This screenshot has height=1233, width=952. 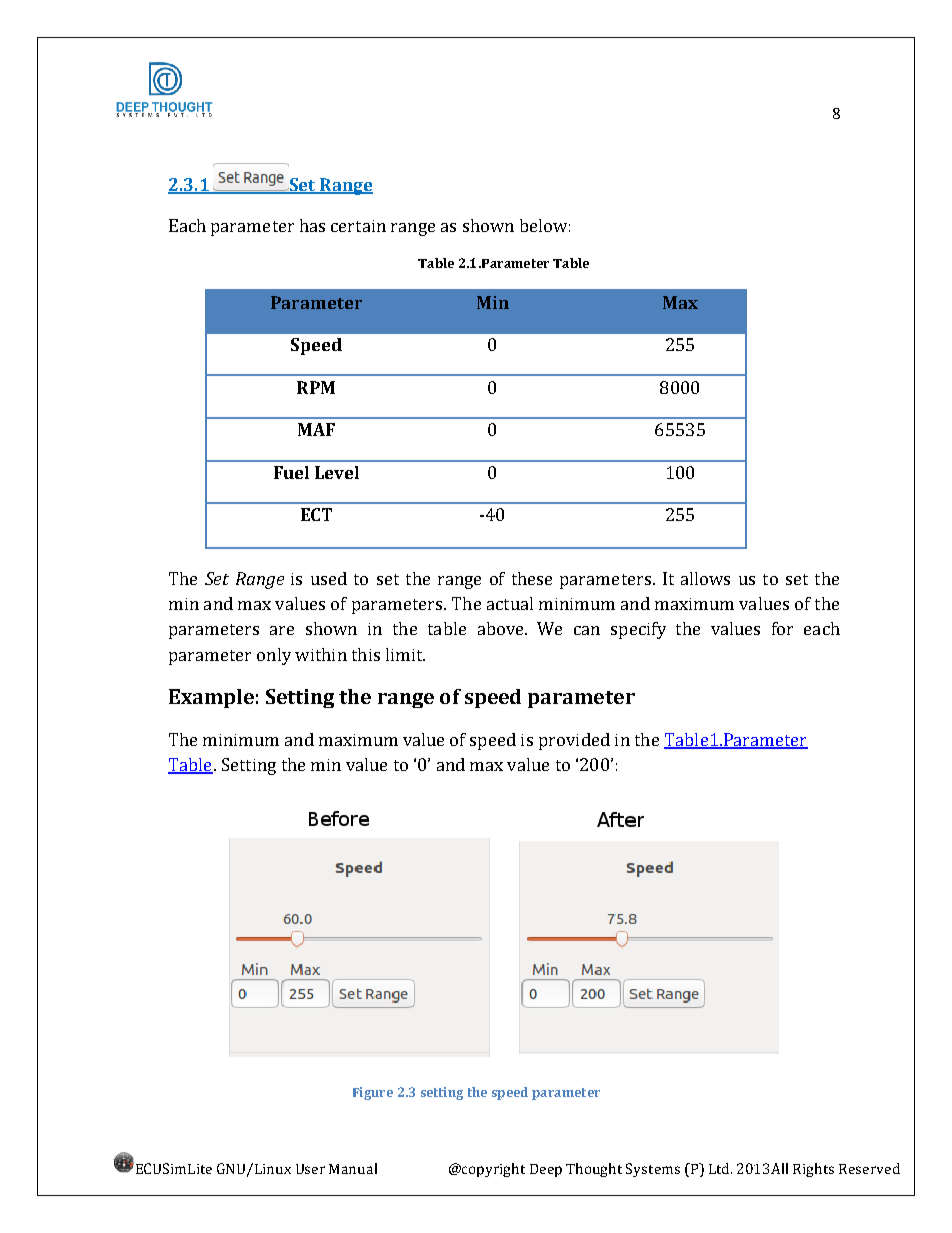 I want to click on certain, so click(x=358, y=226).
